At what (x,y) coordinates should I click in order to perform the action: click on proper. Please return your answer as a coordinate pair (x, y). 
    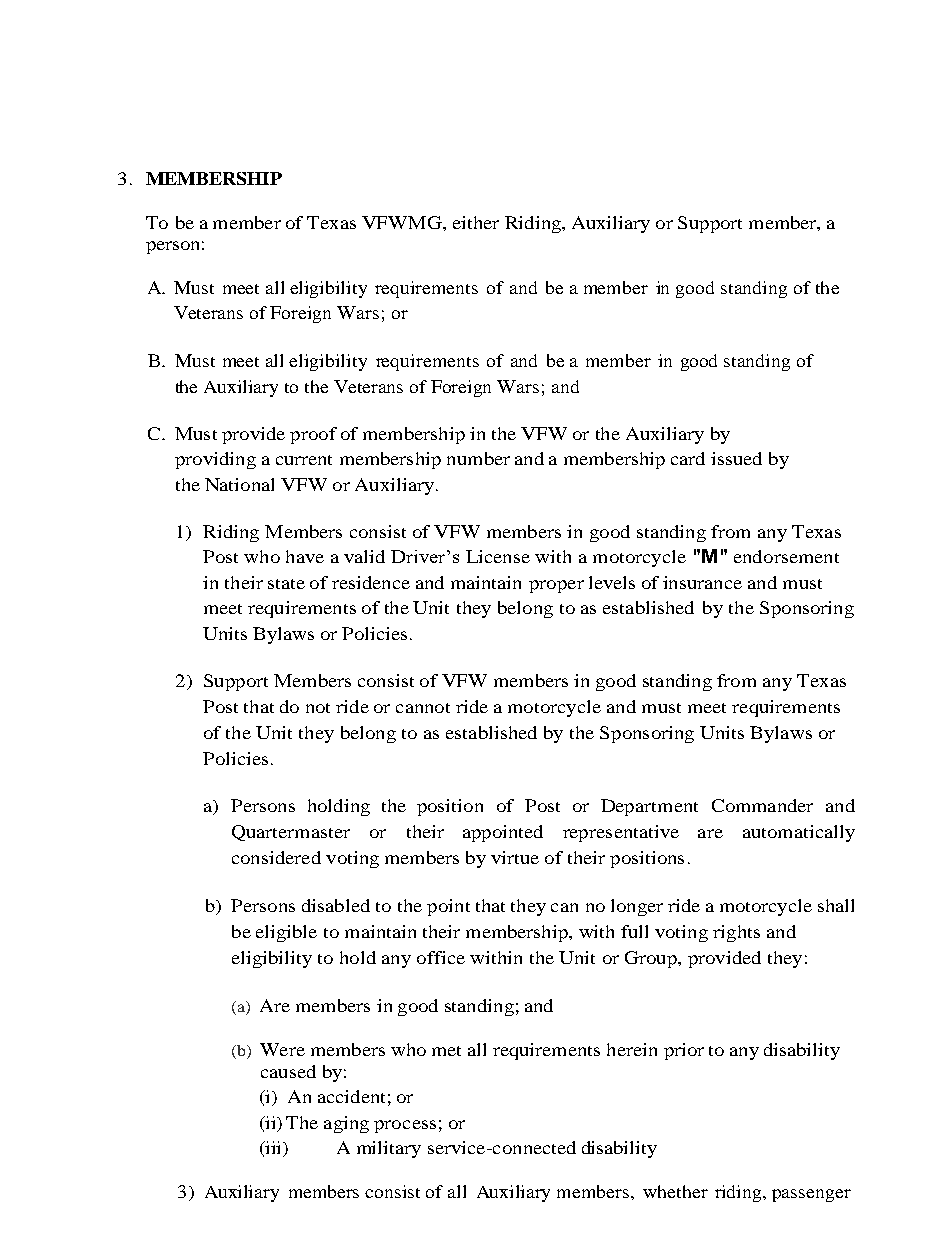
    Looking at the image, I should click on (556, 586).
